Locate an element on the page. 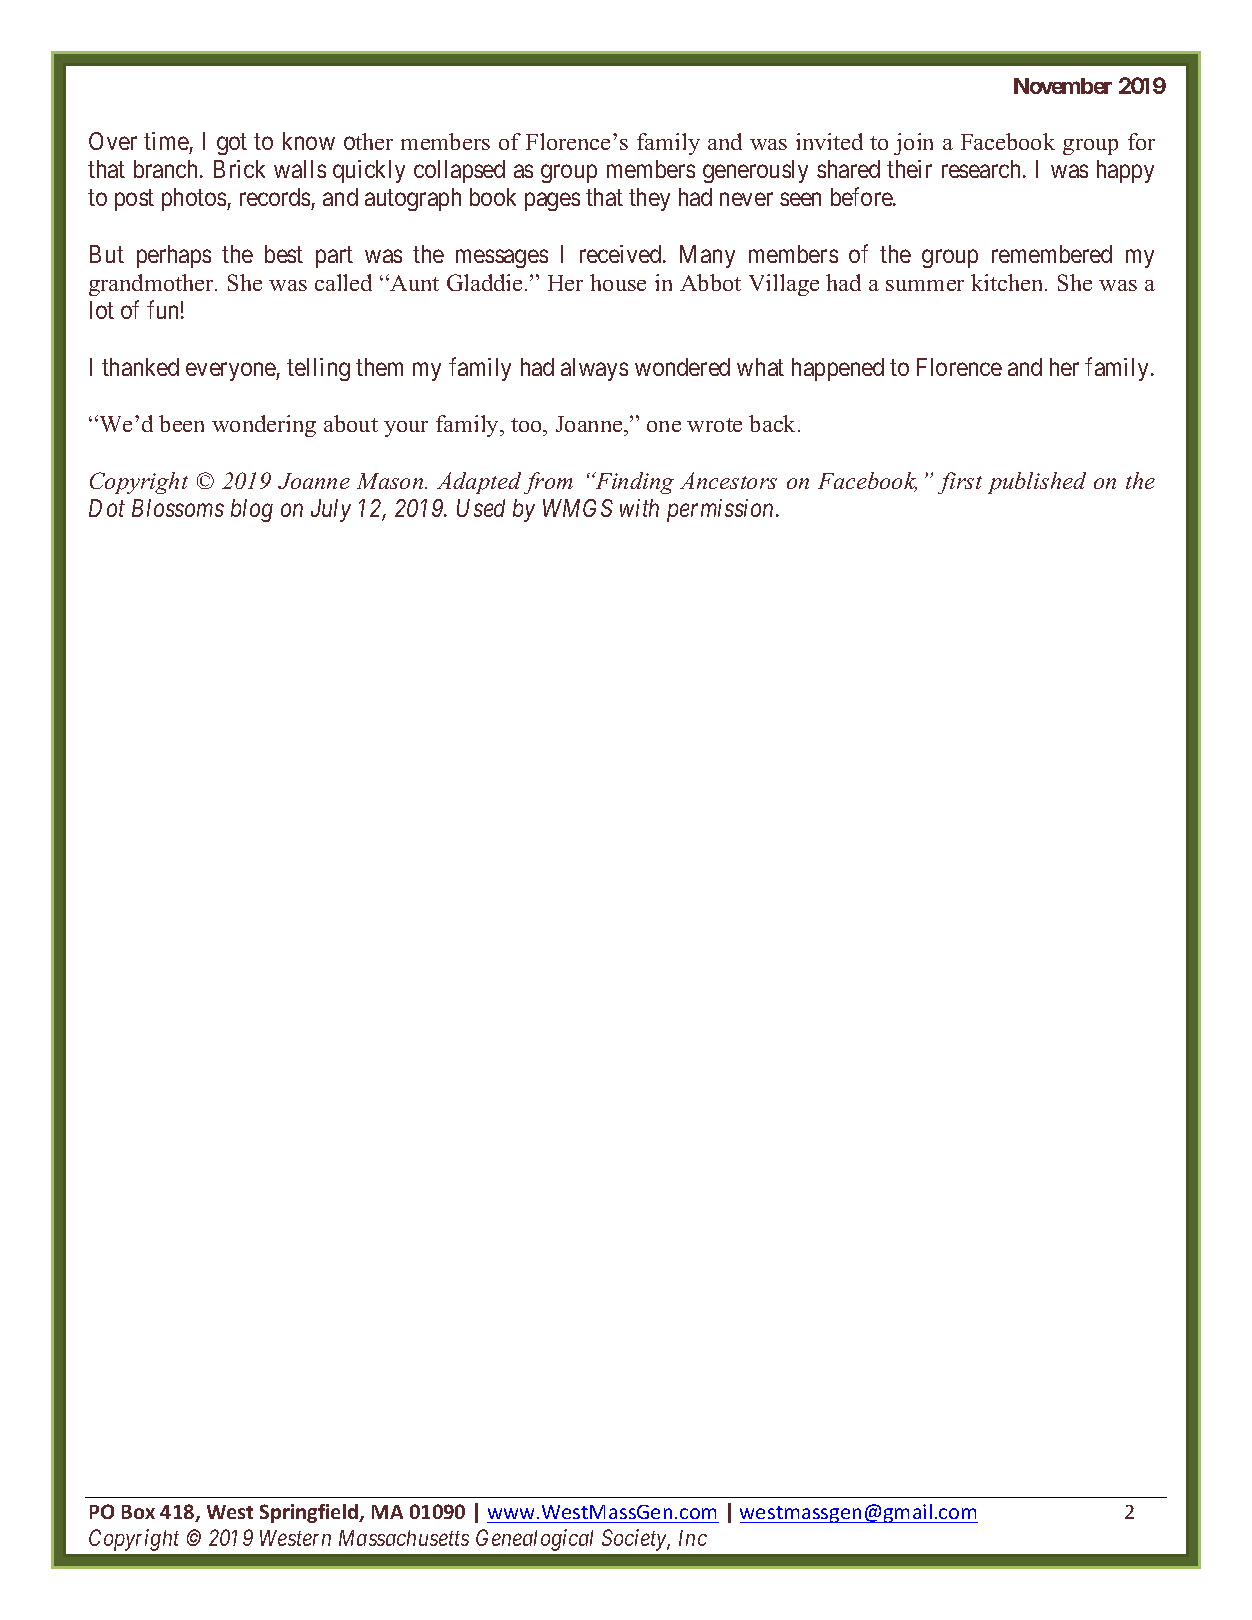 This page has width=1252, height=1620. got is located at coordinates (232, 144).
